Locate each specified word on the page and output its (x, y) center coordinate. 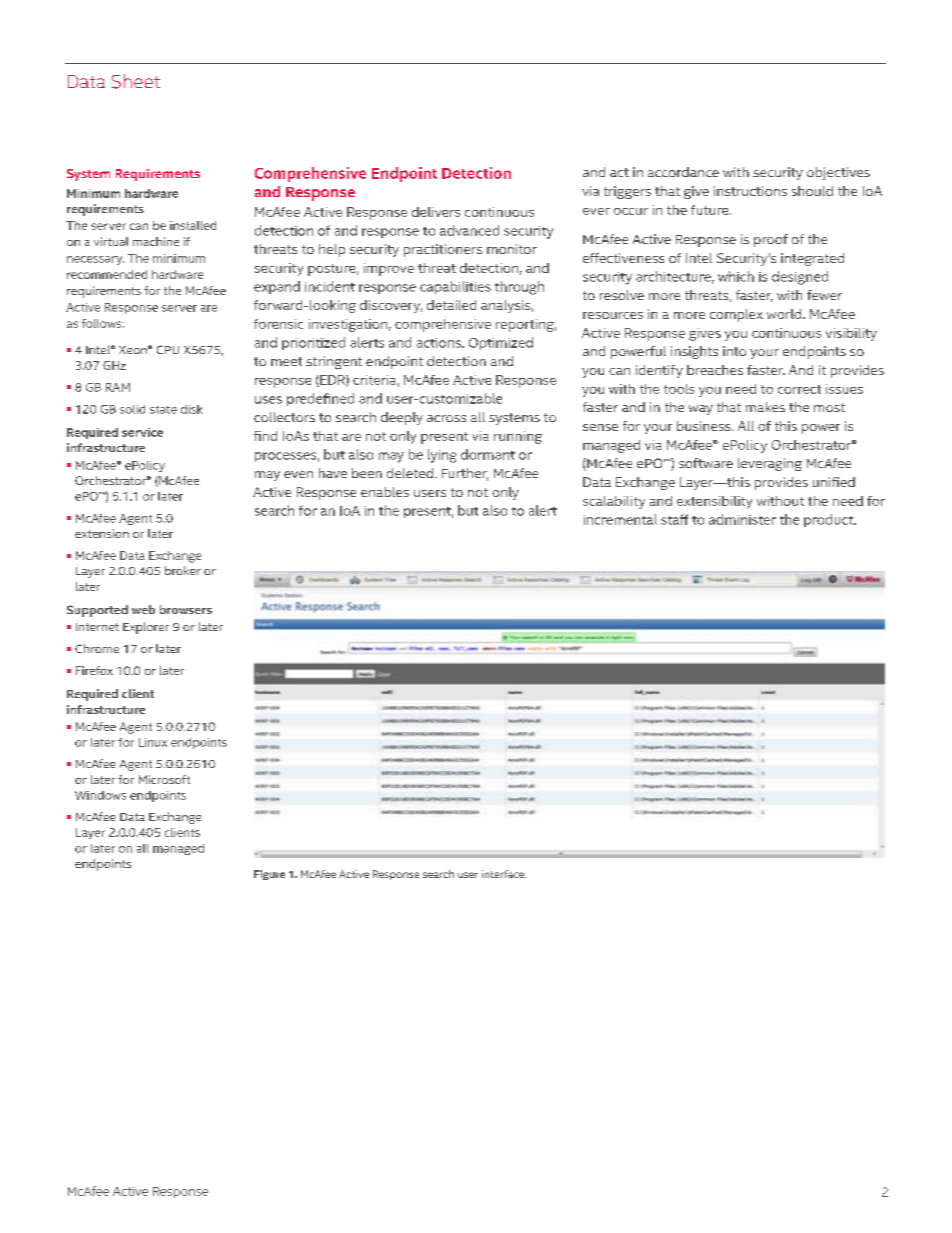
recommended (107, 274)
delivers (436, 212)
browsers (186, 609)
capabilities (455, 287)
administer (742, 519)
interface (504, 874)
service (142, 432)
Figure (269, 875)
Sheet (136, 81)
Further (465, 474)
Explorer (146, 628)
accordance (683, 172)
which (736, 276)
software (706, 463)
